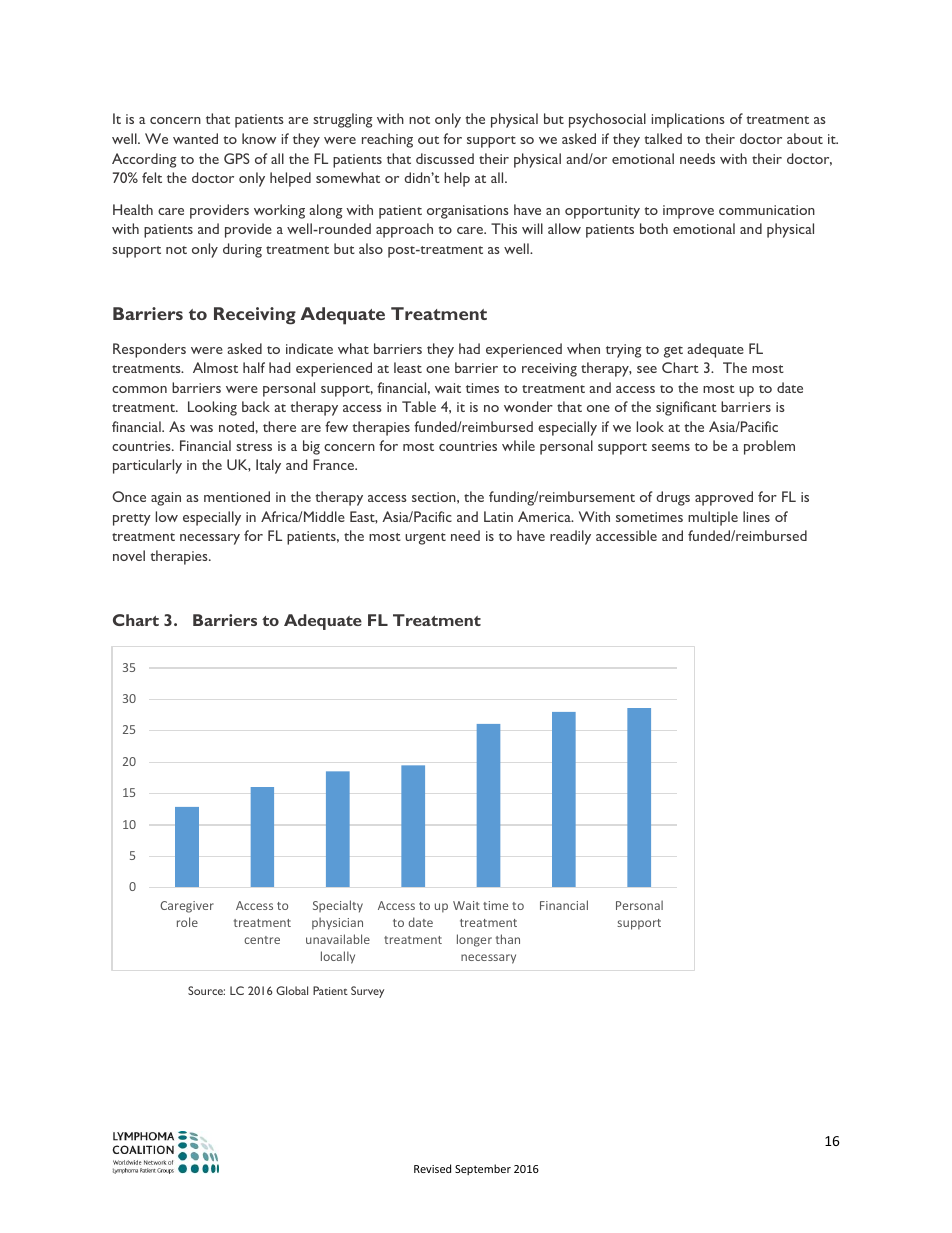  Describe the element at coordinates (724, 498) in the screenshot. I see `approved` at that location.
